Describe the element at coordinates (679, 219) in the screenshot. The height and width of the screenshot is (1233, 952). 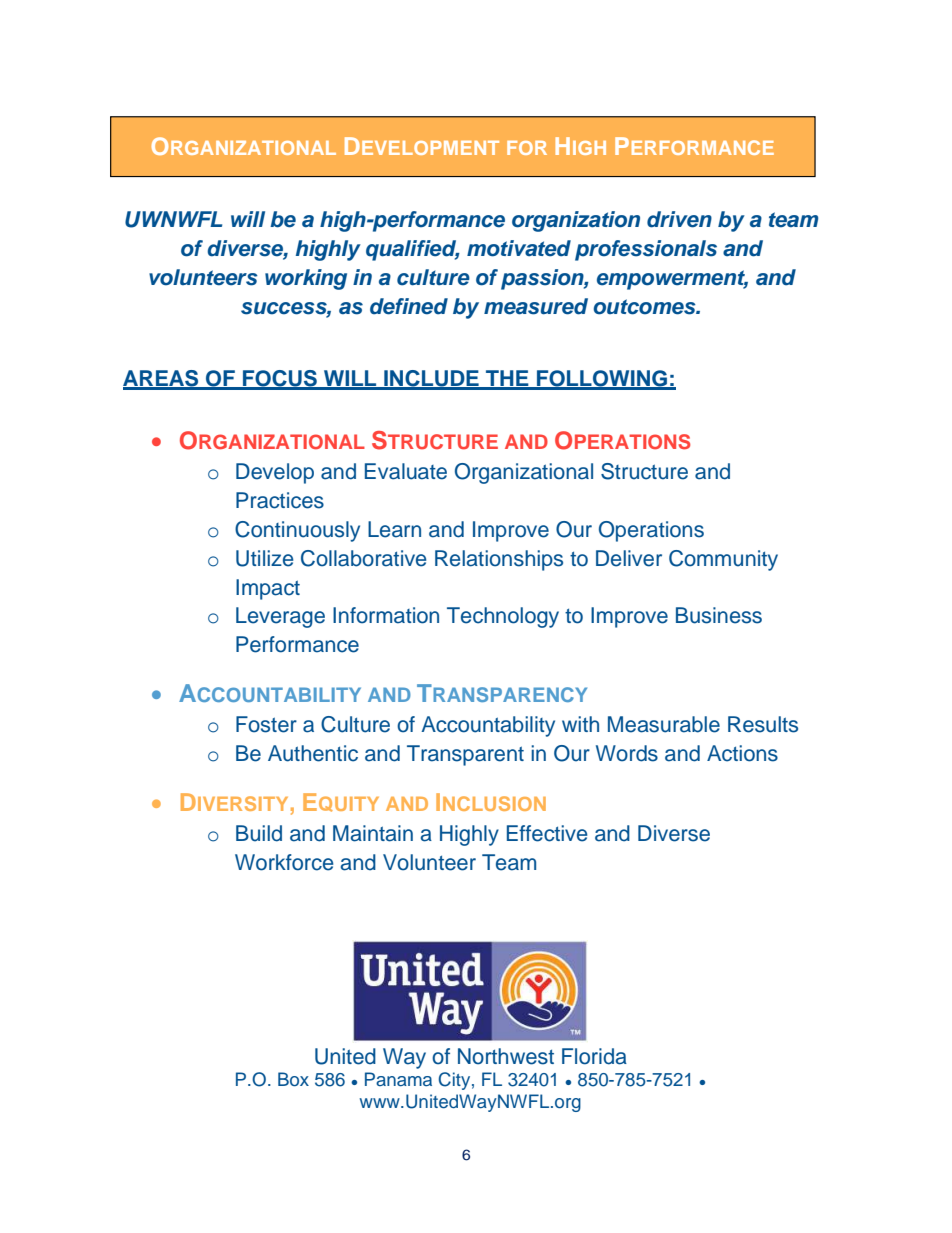
I see `driven` at that location.
